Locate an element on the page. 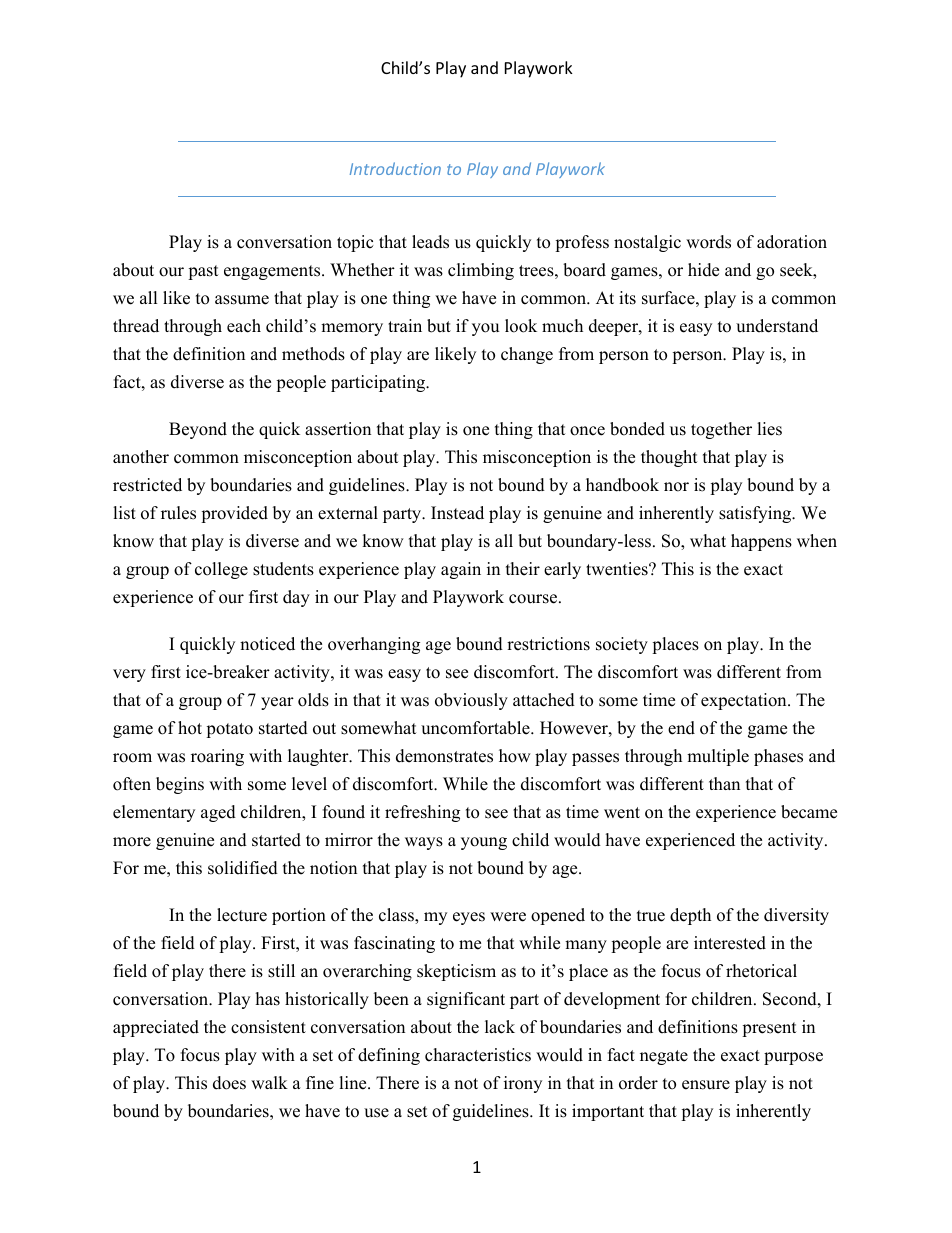  noticed is located at coordinates (267, 644).
